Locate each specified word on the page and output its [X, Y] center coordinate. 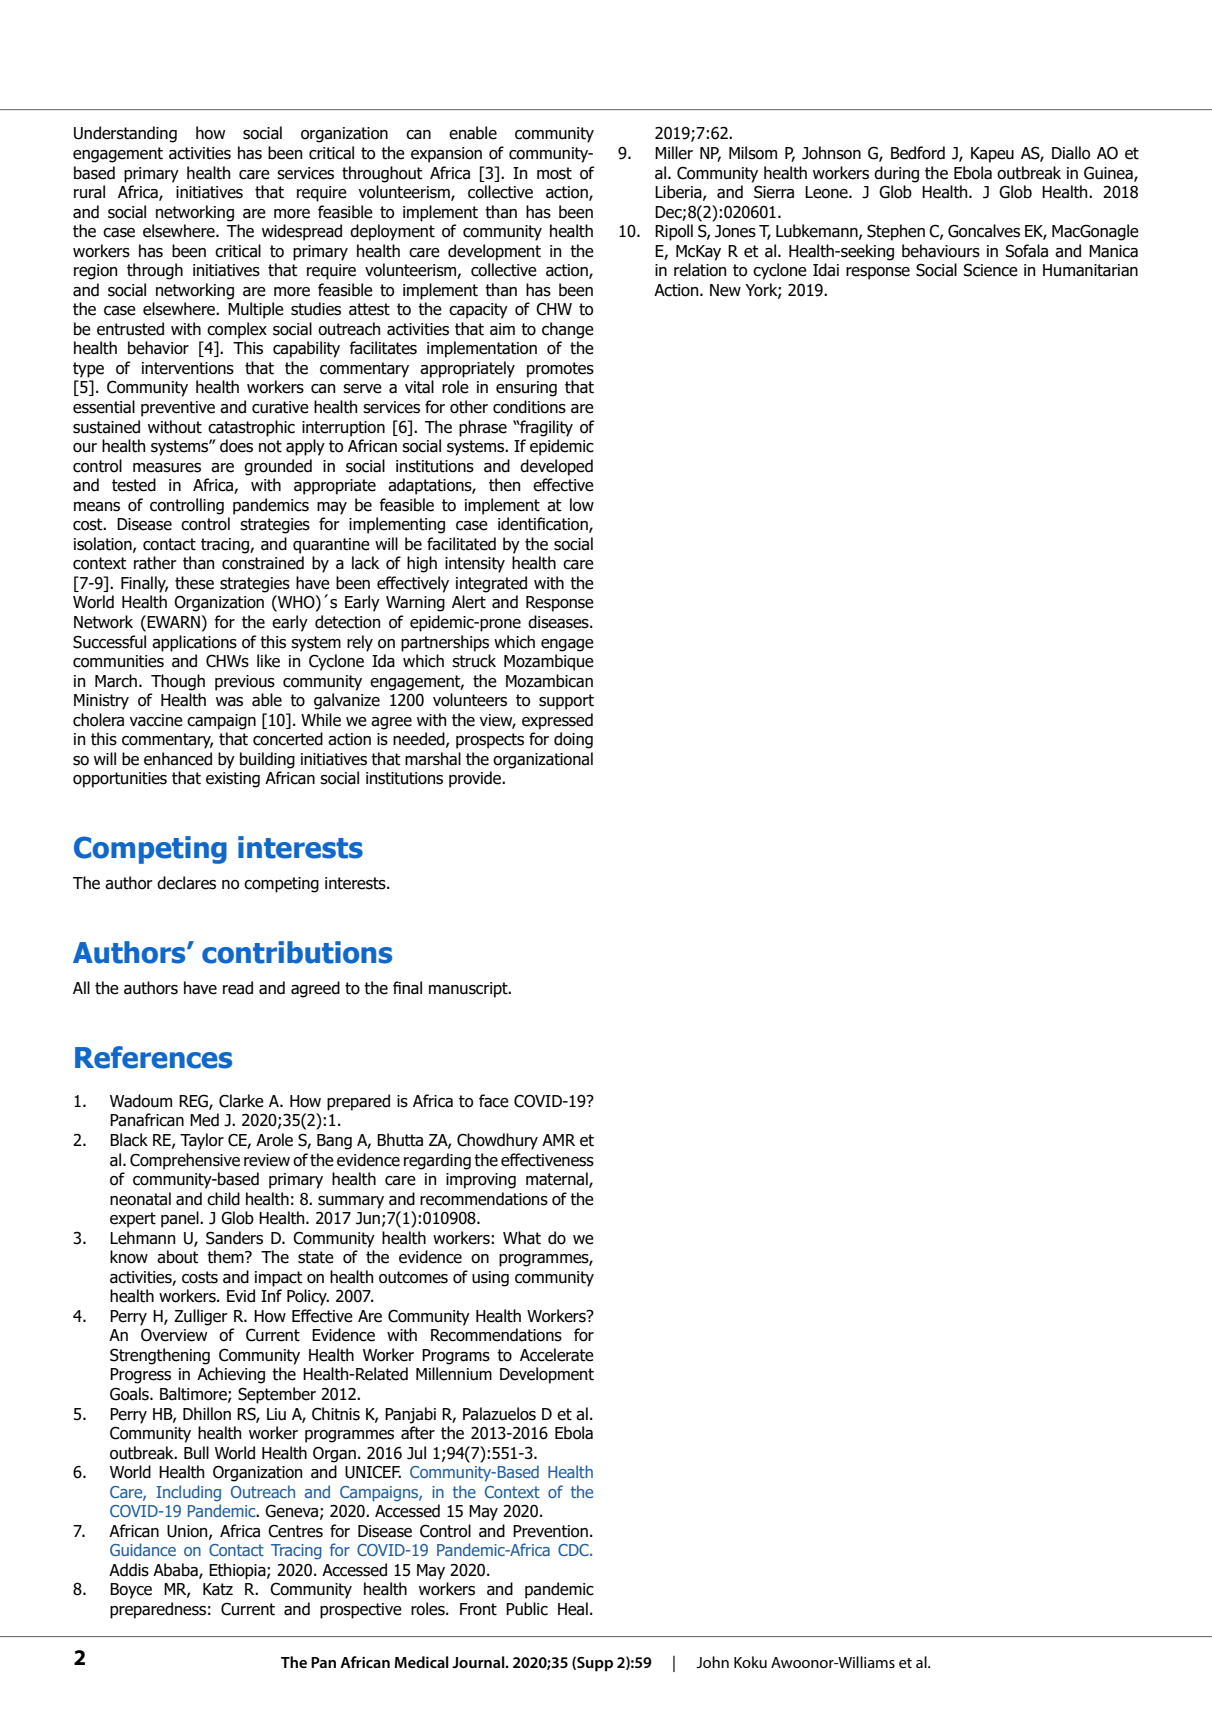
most [554, 173]
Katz [218, 1589]
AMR [558, 1140]
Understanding [125, 134]
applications [194, 643]
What [522, 1238]
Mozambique [549, 662]
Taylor [202, 1141]
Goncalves [984, 231]
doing [573, 740]
